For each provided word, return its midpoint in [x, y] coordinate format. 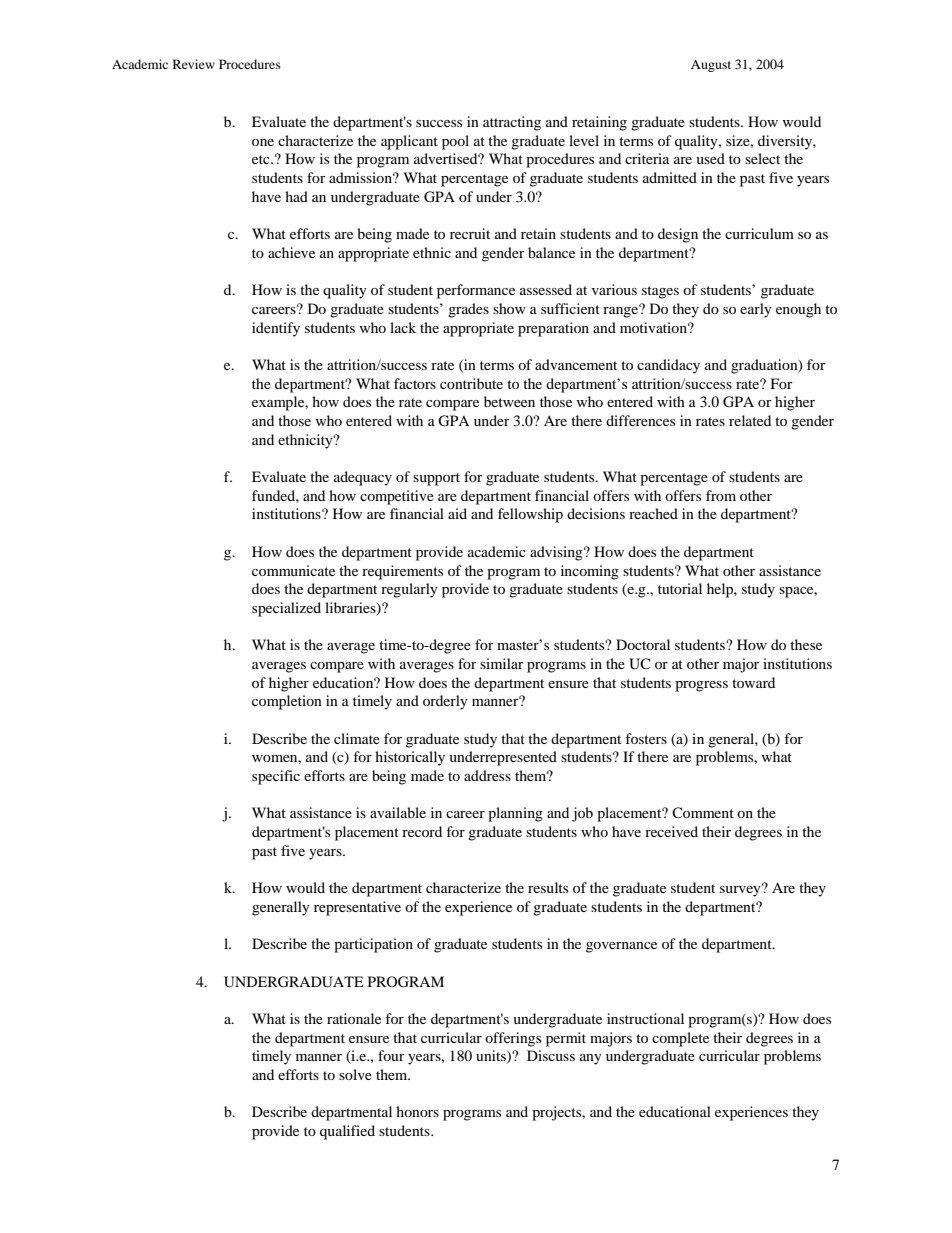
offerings [513, 1039]
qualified [347, 1132]
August [711, 66]
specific [276, 777]
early [756, 310]
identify [276, 329]
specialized [286, 609]
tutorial [680, 588]
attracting [512, 123]
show [509, 308]
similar [502, 663]
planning [515, 814]
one [263, 142]
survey [741, 890]
